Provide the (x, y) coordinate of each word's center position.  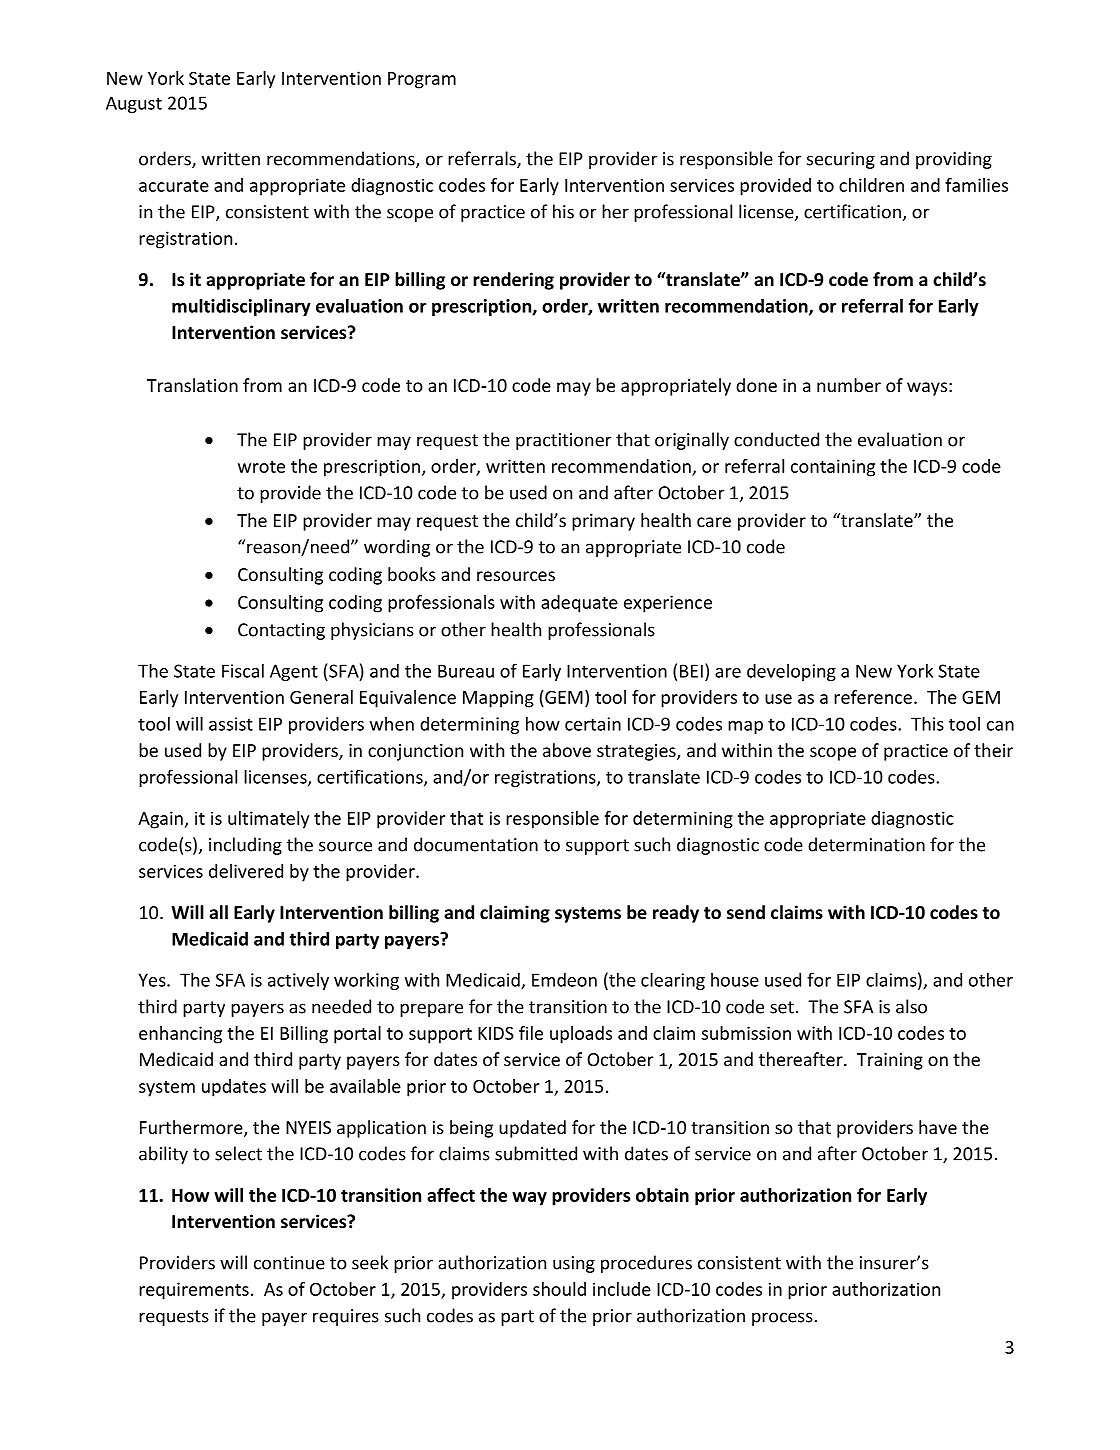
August (134, 104)
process (783, 1319)
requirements (194, 1291)
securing (841, 160)
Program (422, 80)
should (559, 1289)
